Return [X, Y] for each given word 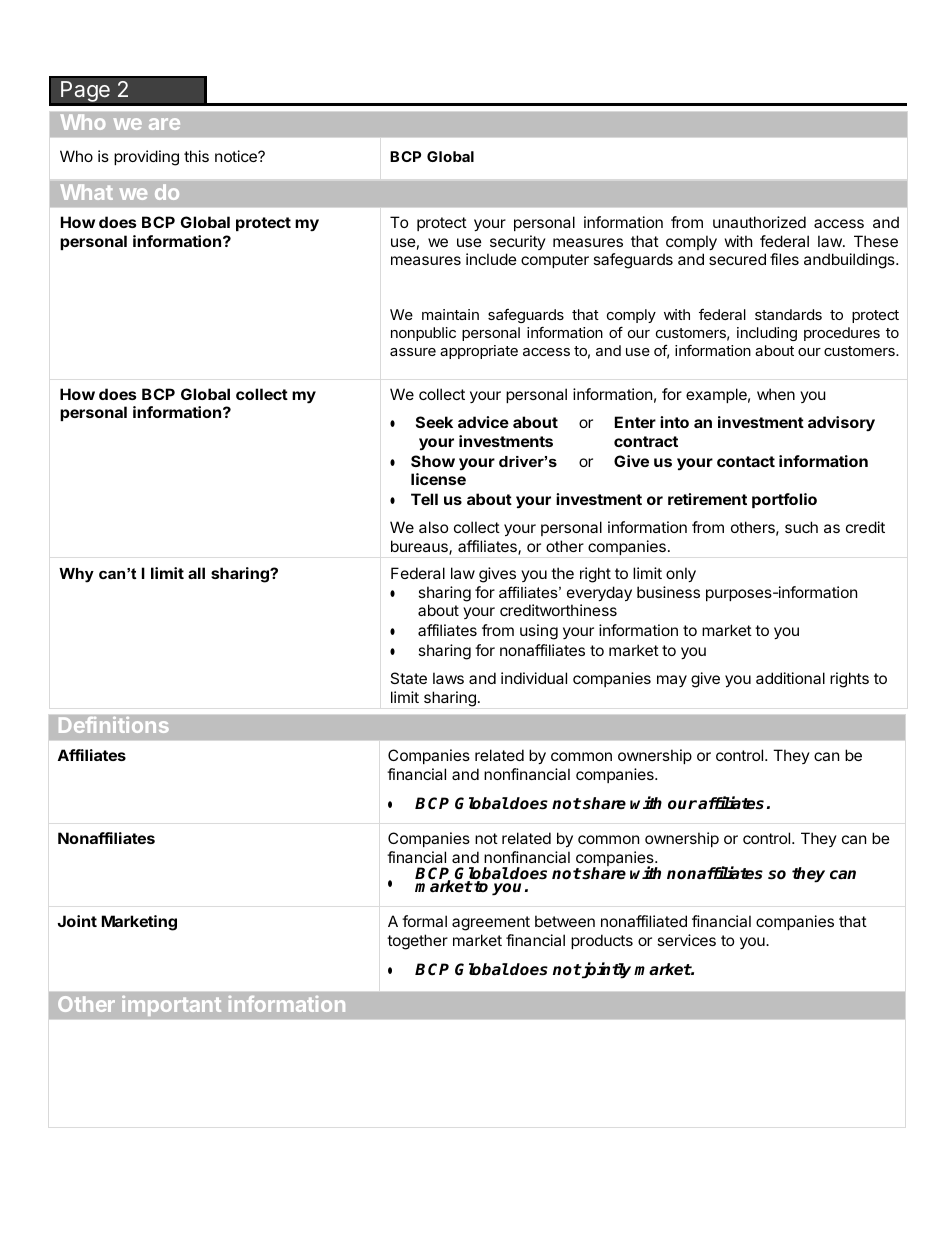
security [518, 242]
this [196, 156]
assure [413, 352]
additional [790, 678]
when [776, 394]
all [196, 573]
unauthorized [759, 222]
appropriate [479, 352]
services [687, 940]
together [417, 942]
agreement [491, 923]
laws [448, 678]
